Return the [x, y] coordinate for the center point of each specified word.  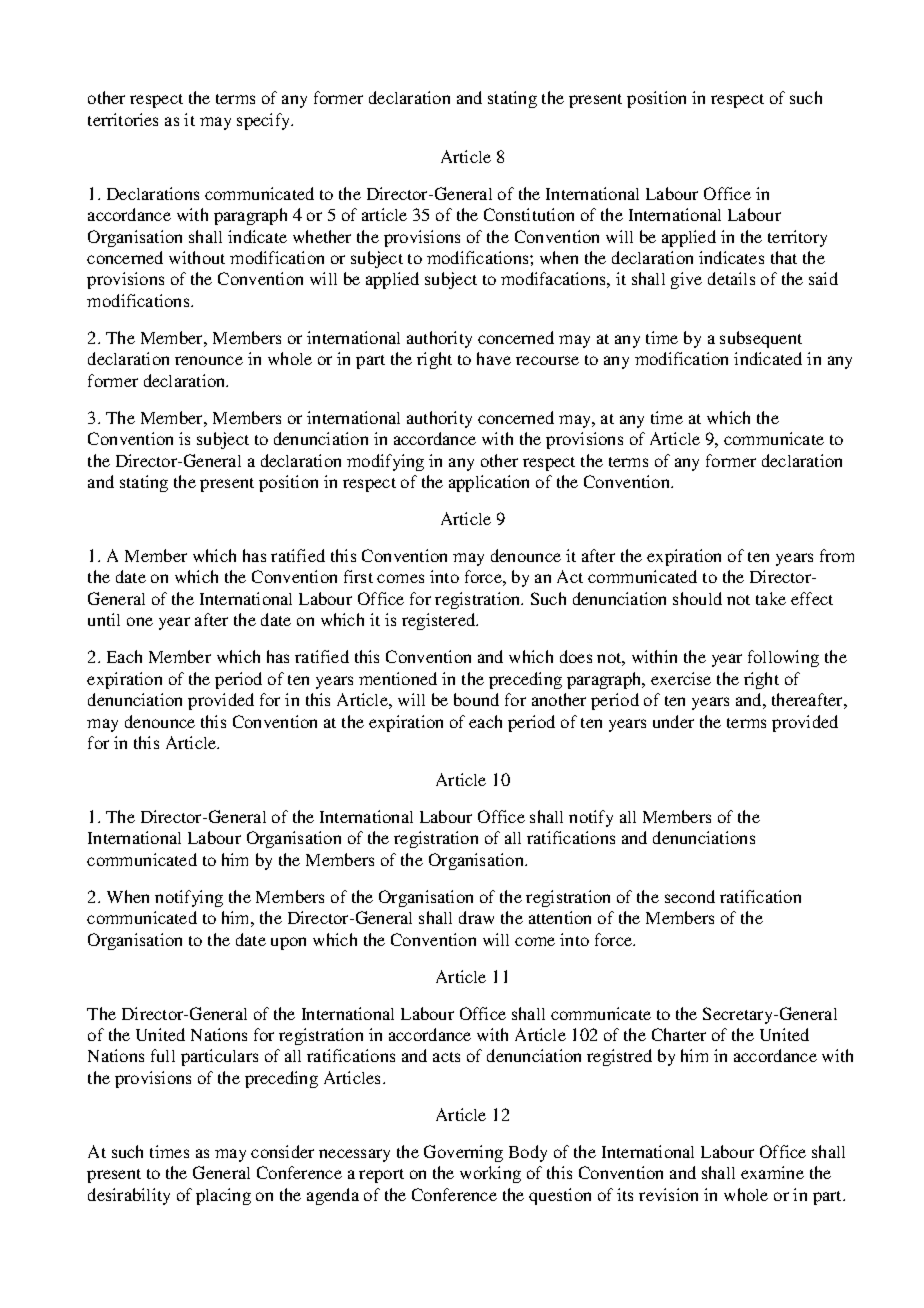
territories [123, 119]
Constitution [529, 214]
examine [772, 1172]
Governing [463, 1153]
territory [797, 238]
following [783, 658]
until [104, 619]
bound [476, 699]
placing [223, 1196]
